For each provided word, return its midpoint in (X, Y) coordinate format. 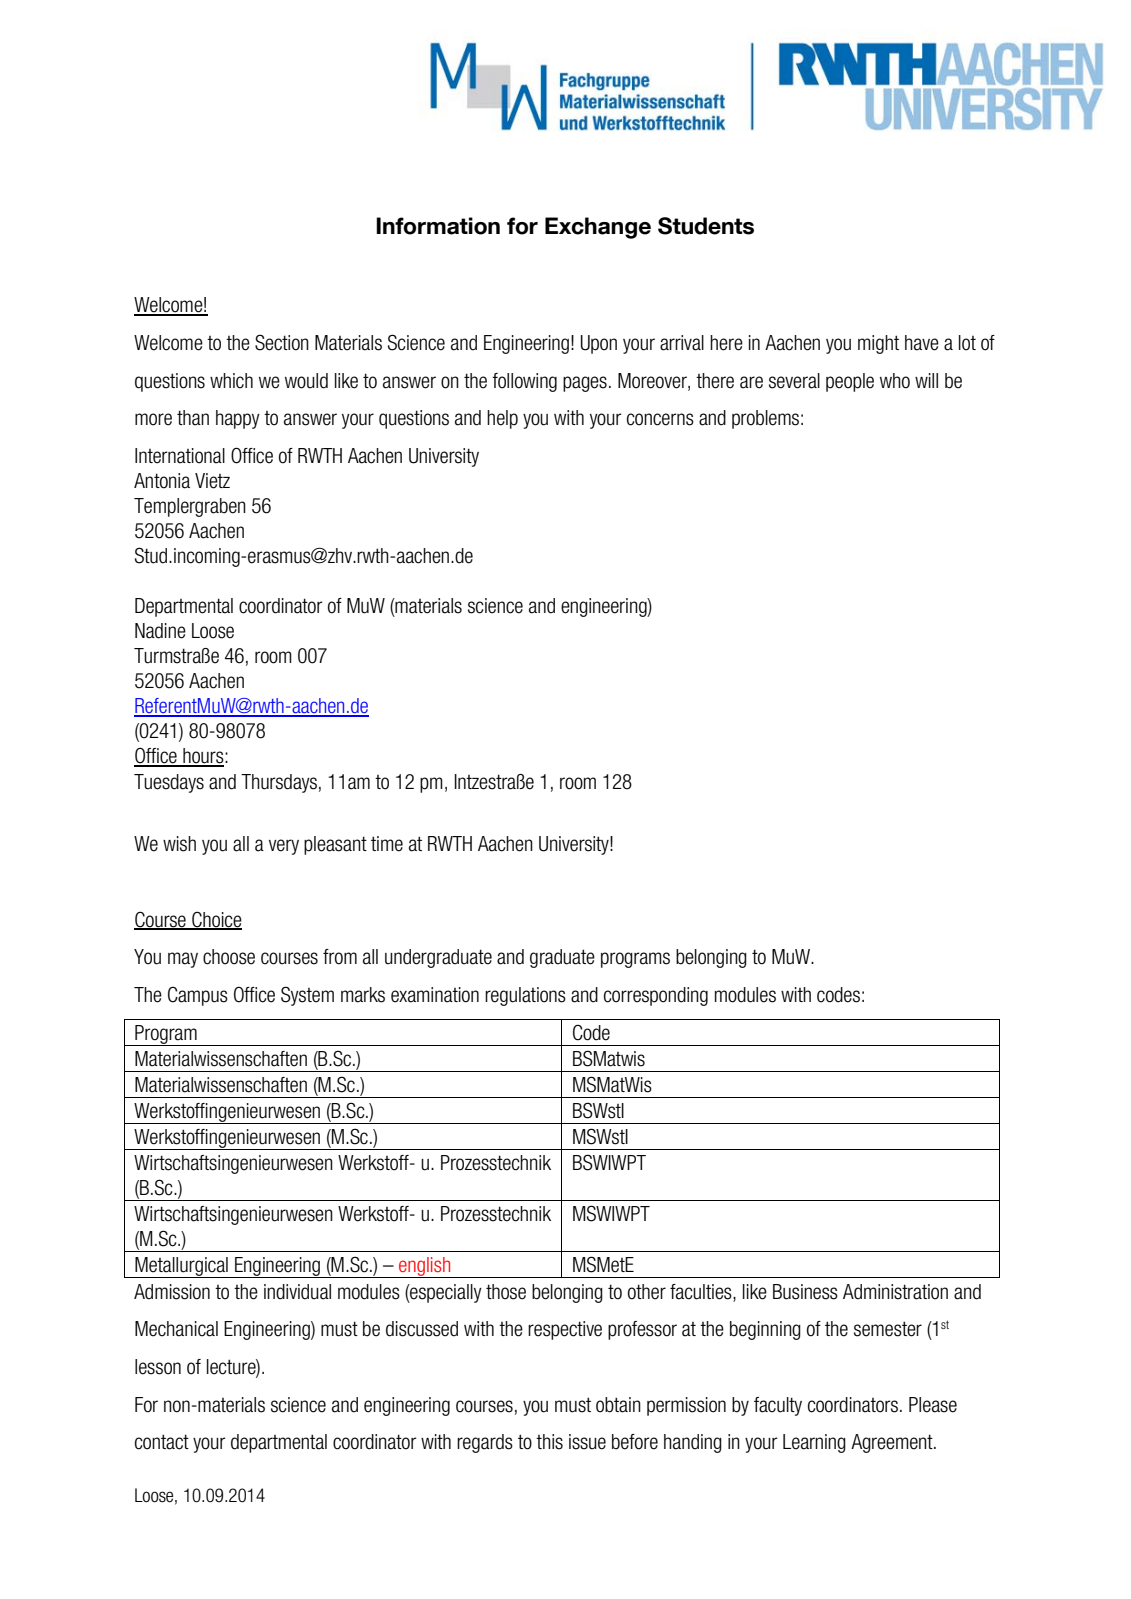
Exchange (598, 228)
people (850, 382)
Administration (895, 1292)
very (284, 847)
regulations (525, 996)
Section (282, 342)
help (502, 419)
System (307, 996)
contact (162, 1442)
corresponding (656, 996)
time (387, 844)
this (549, 1442)
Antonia (162, 481)
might (878, 344)
